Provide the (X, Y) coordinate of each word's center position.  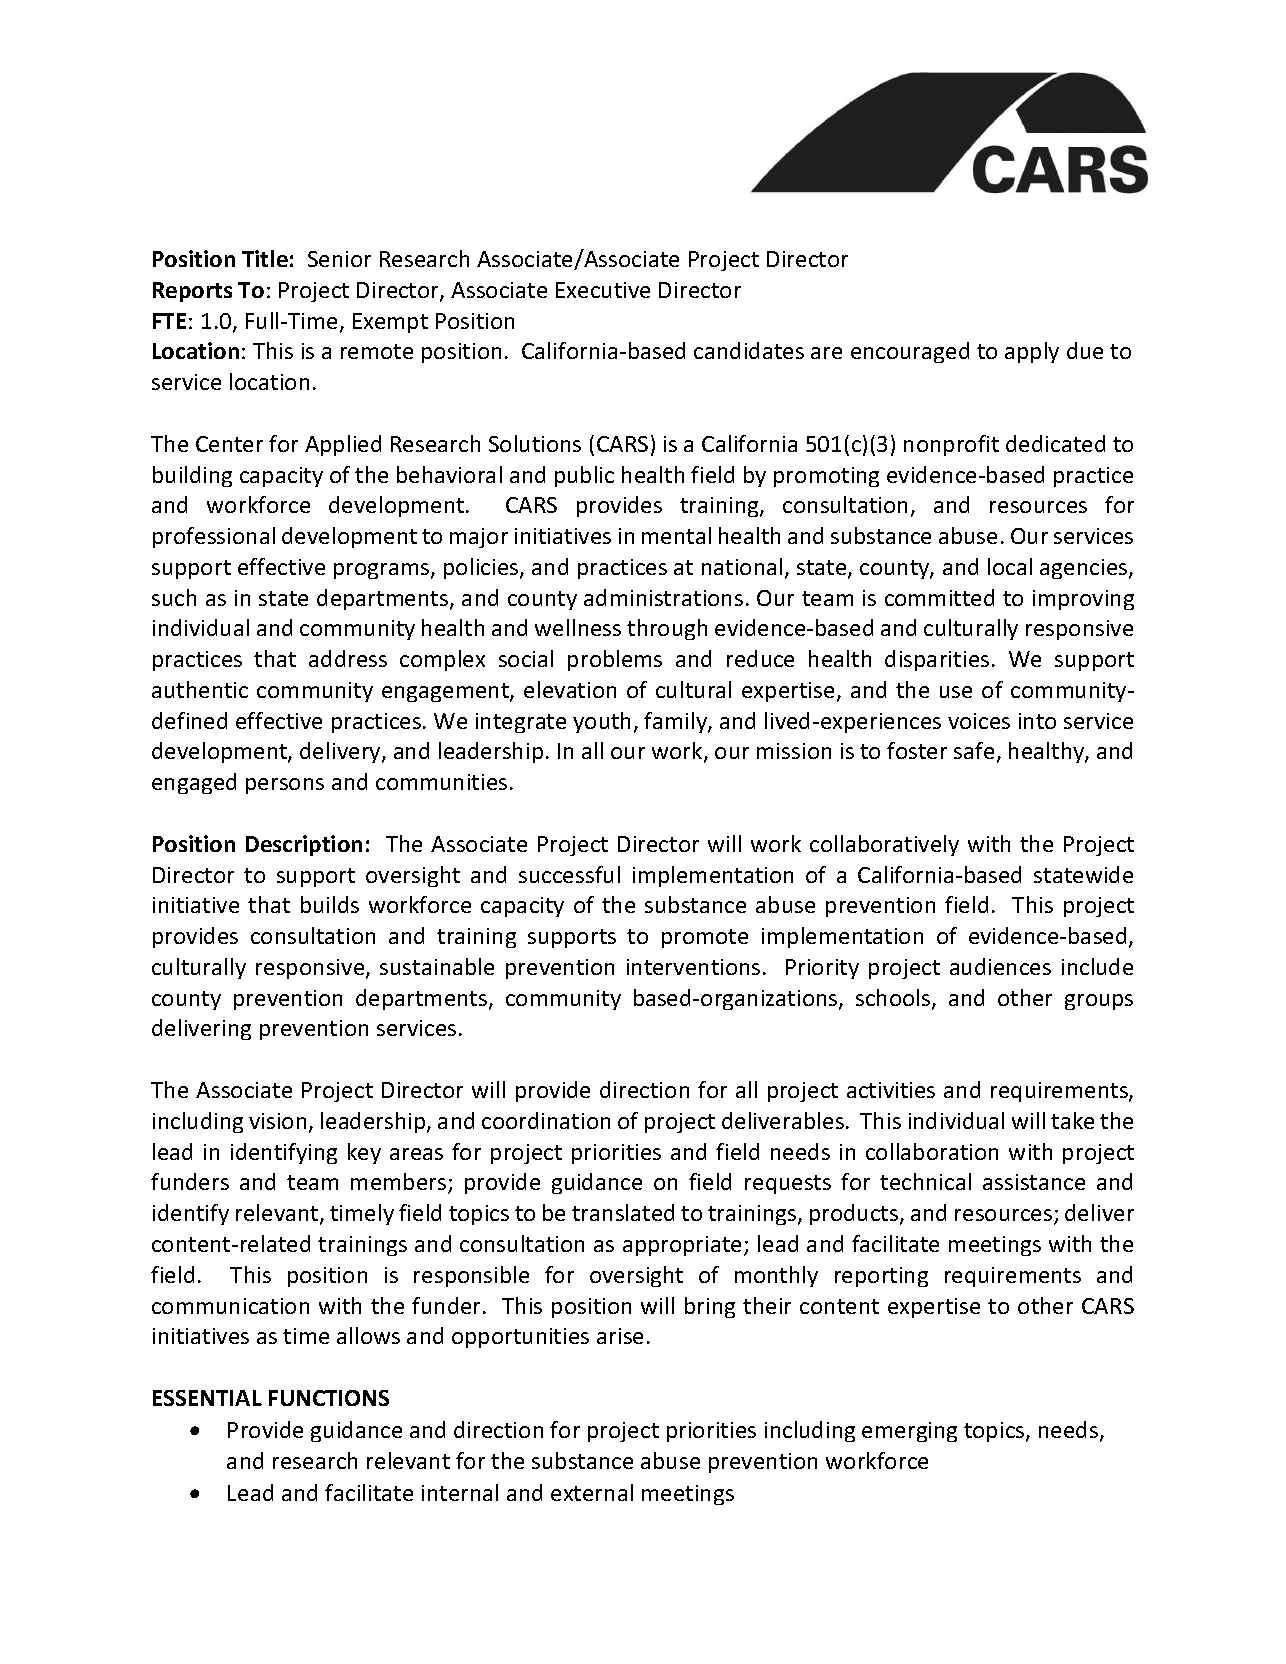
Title (265, 258)
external (592, 1492)
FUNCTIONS (329, 1398)
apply (1032, 352)
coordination (546, 1120)
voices (979, 721)
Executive (603, 290)
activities (891, 1090)
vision (277, 1121)
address (348, 658)
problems (615, 660)
